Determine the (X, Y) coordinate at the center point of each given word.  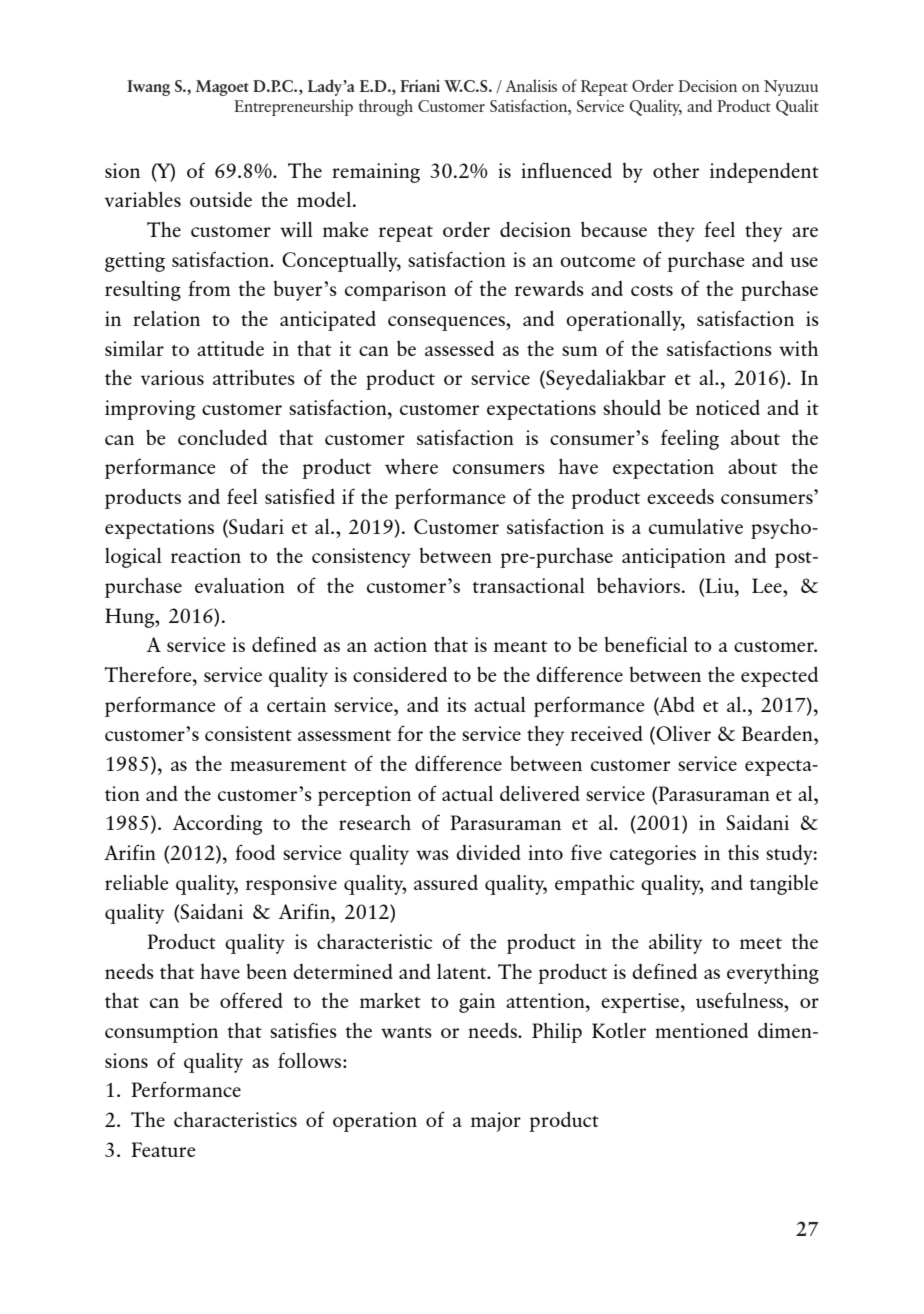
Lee (768, 585)
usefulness (741, 1000)
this (743, 852)
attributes (254, 377)
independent (764, 172)
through (386, 107)
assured (446, 882)
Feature (163, 1149)
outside (221, 199)
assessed (459, 348)
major (496, 1122)
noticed (728, 407)
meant (520, 646)
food (255, 852)
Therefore (149, 674)
